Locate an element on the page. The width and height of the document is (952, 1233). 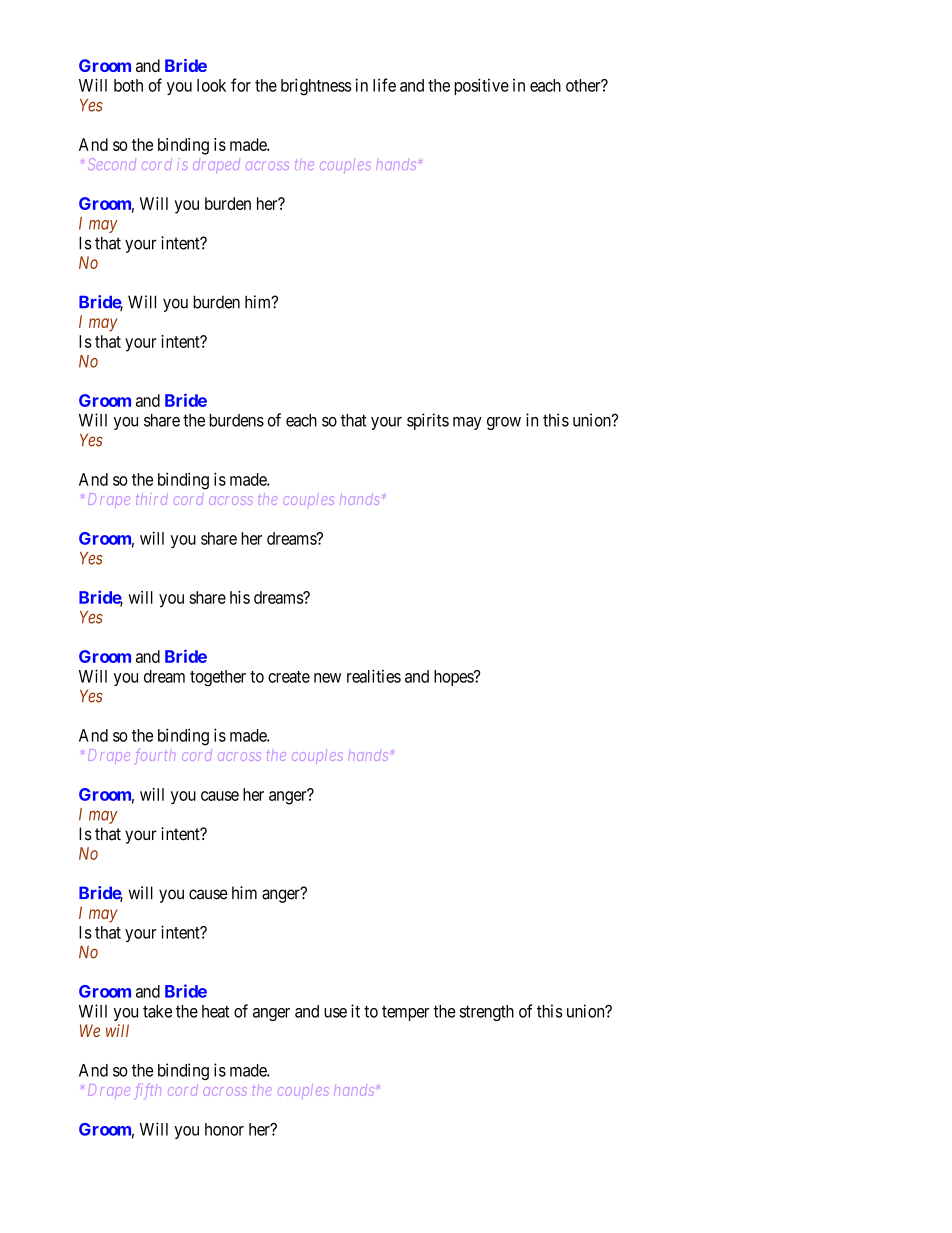
fourth is located at coordinates (155, 756).
